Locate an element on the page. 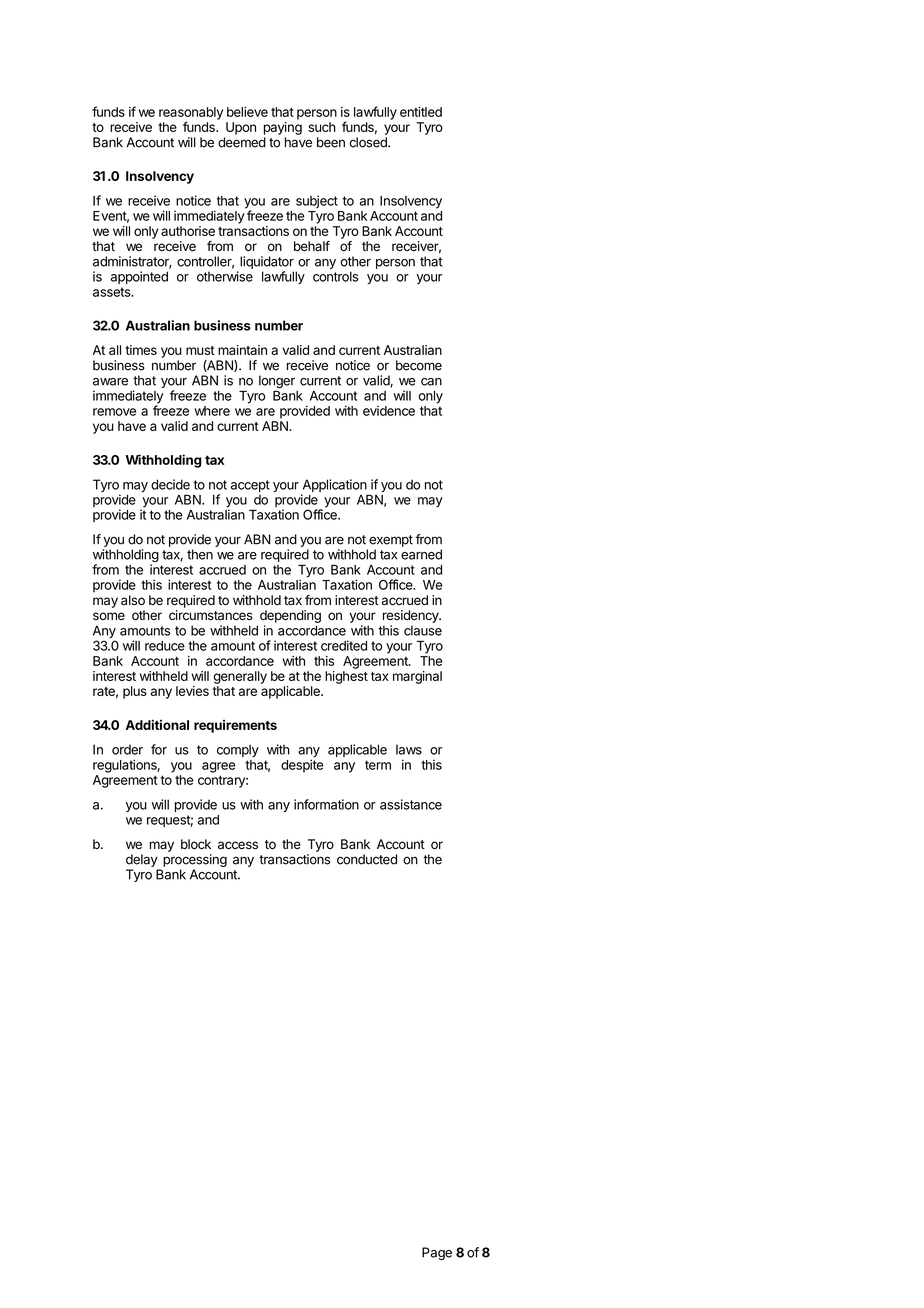 The width and height of the page is (924, 1308). Page is located at coordinates (437, 1253).
